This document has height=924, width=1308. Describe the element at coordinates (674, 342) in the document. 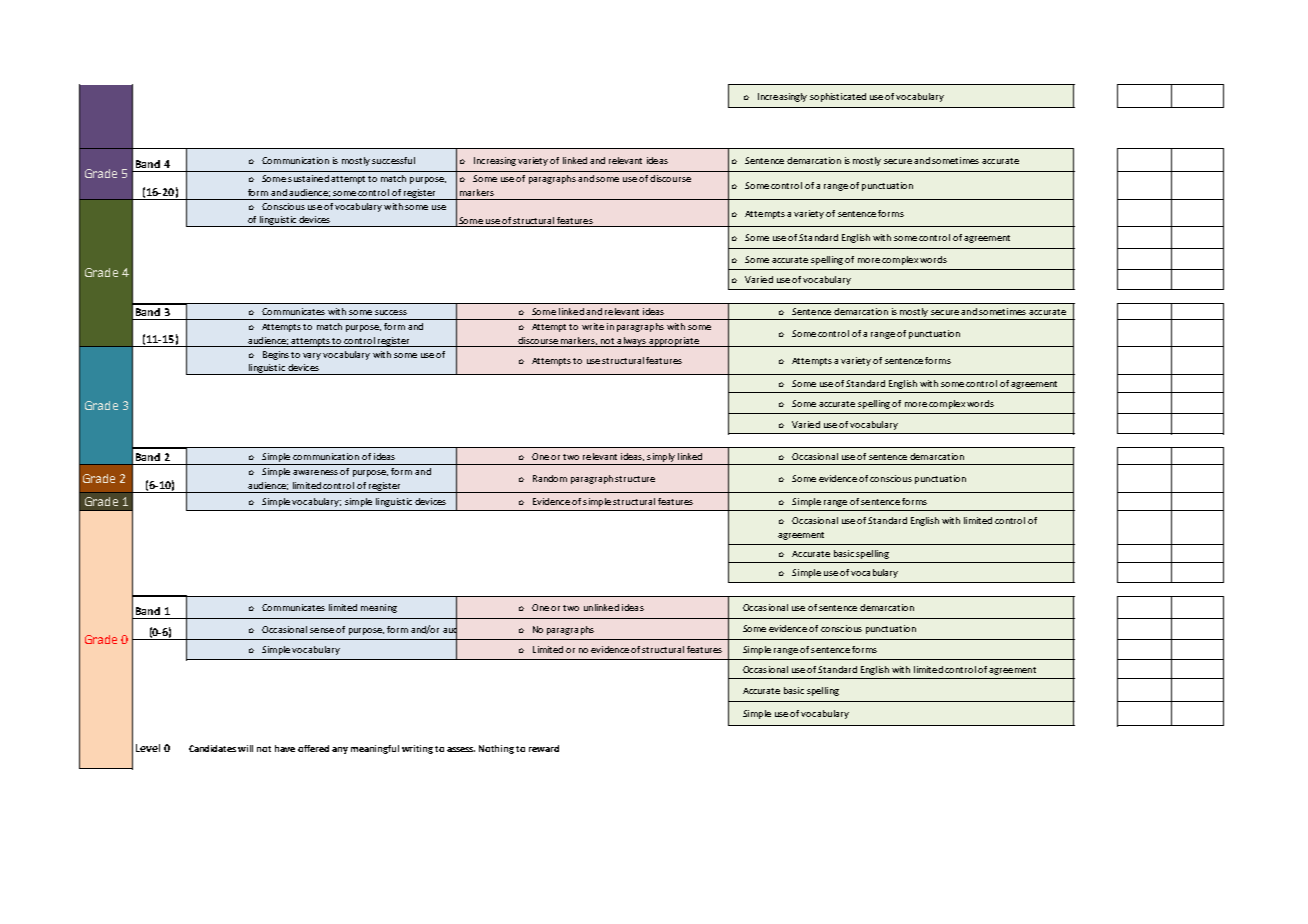

I see `appropriate` at that location.
